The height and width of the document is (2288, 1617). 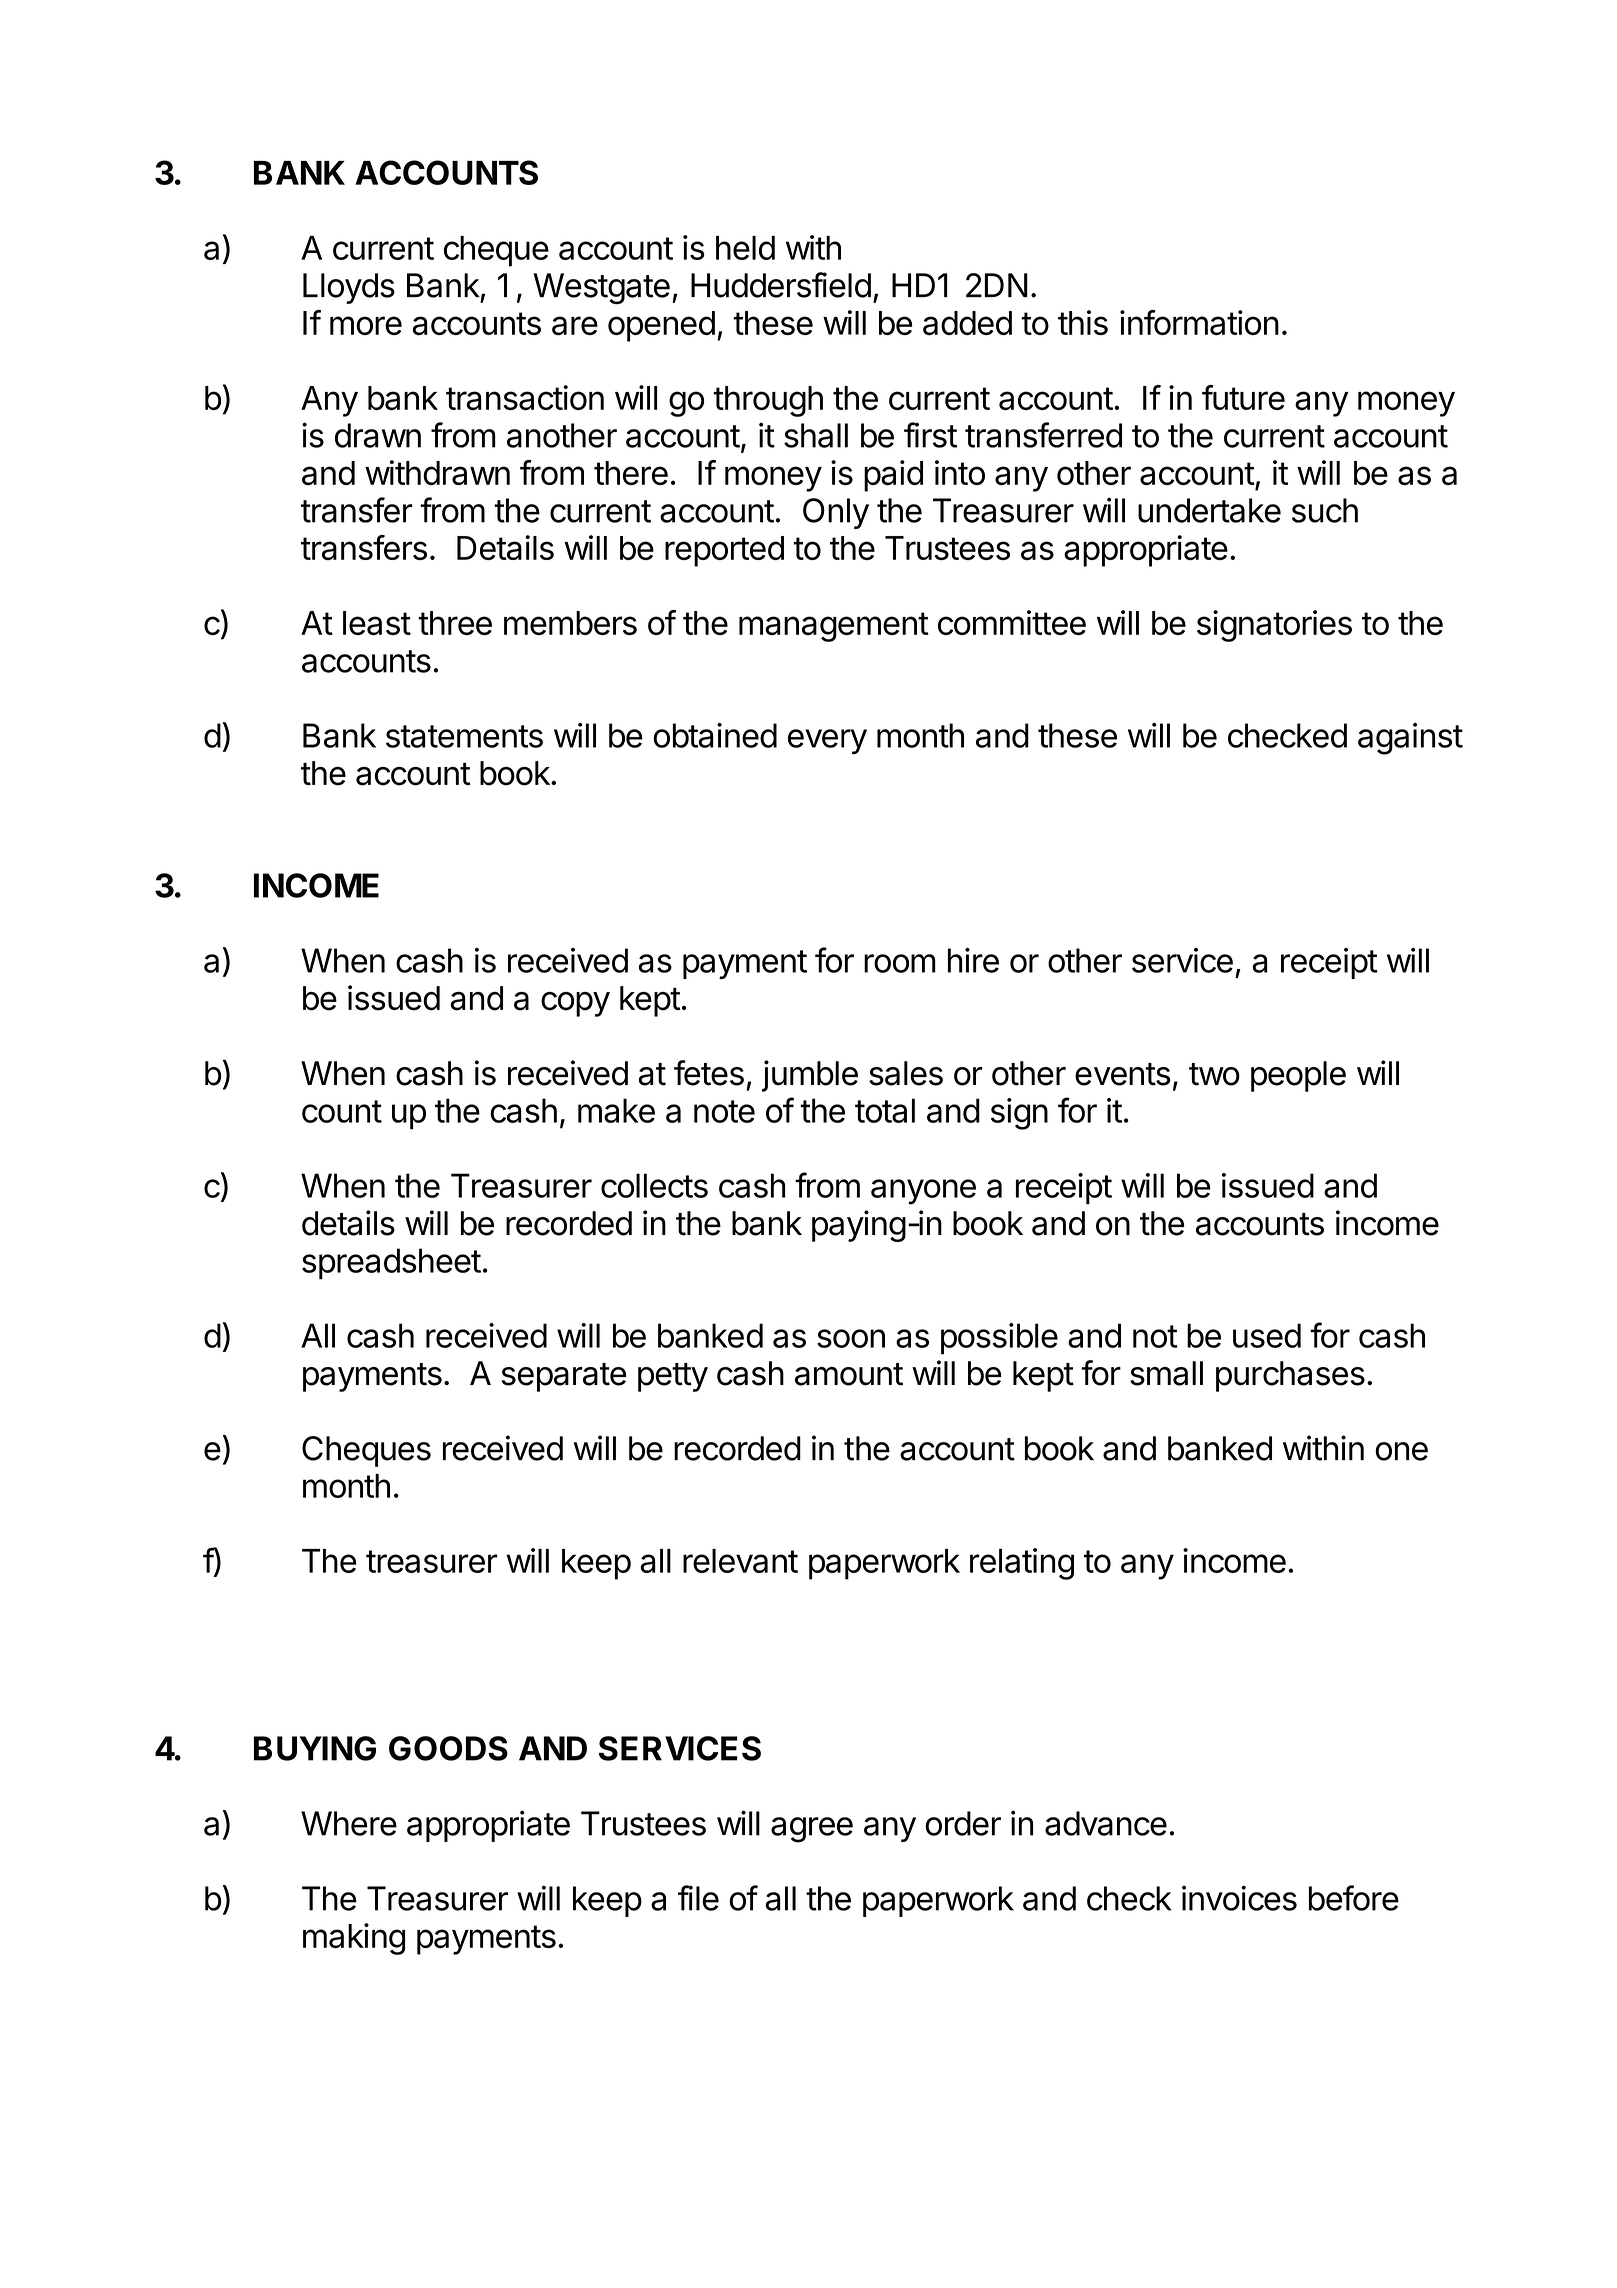 What do you see at coordinates (616, 1110) in the document?
I see `make` at bounding box center [616, 1110].
